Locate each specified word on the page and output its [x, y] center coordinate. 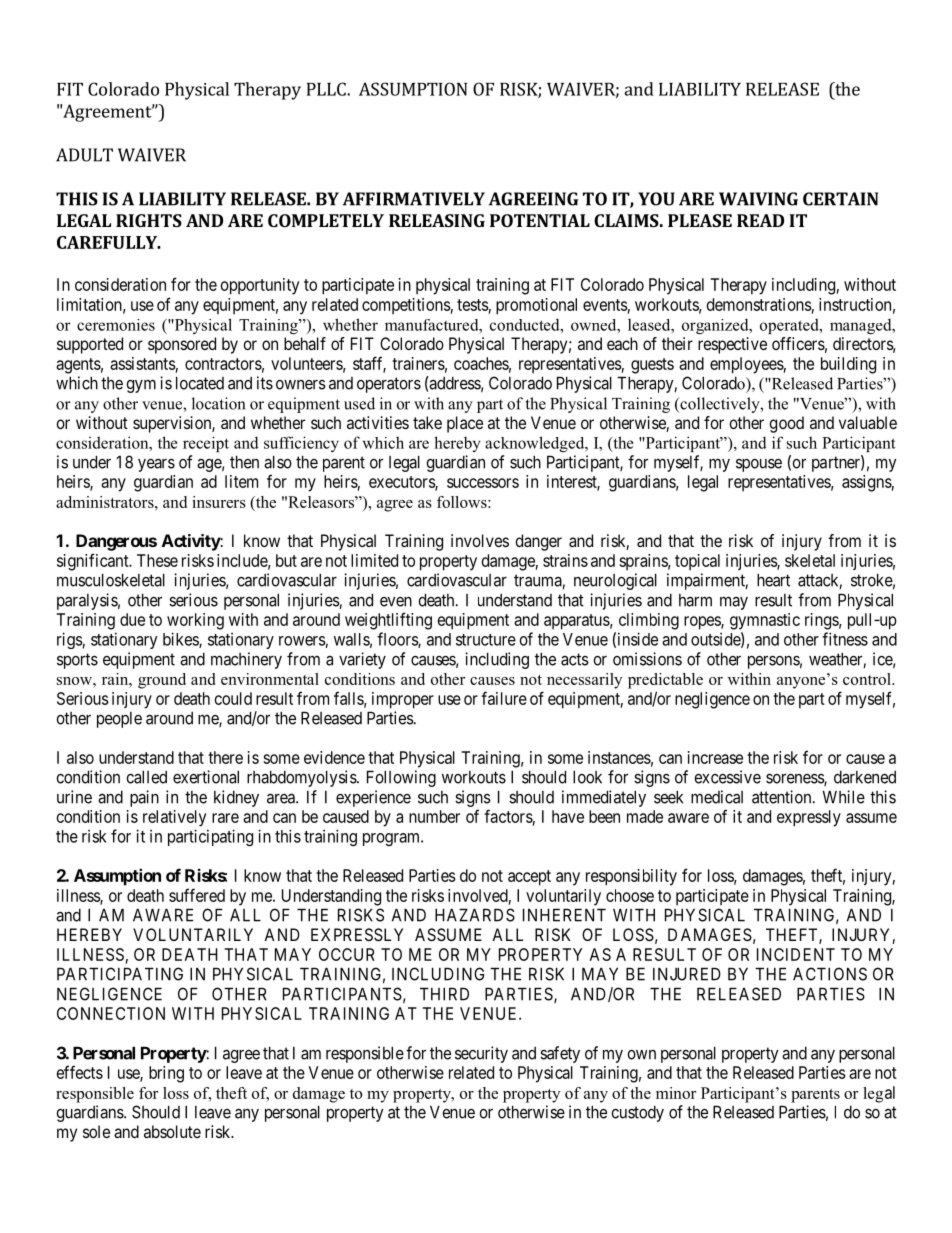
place [465, 424]
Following [401, 778]
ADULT [84, 155]
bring [166, 1074]
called [146, 777]
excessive [727, 777]
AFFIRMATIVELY [414, 199]
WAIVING [758, 199]
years [156, 465]
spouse [759, 465]
